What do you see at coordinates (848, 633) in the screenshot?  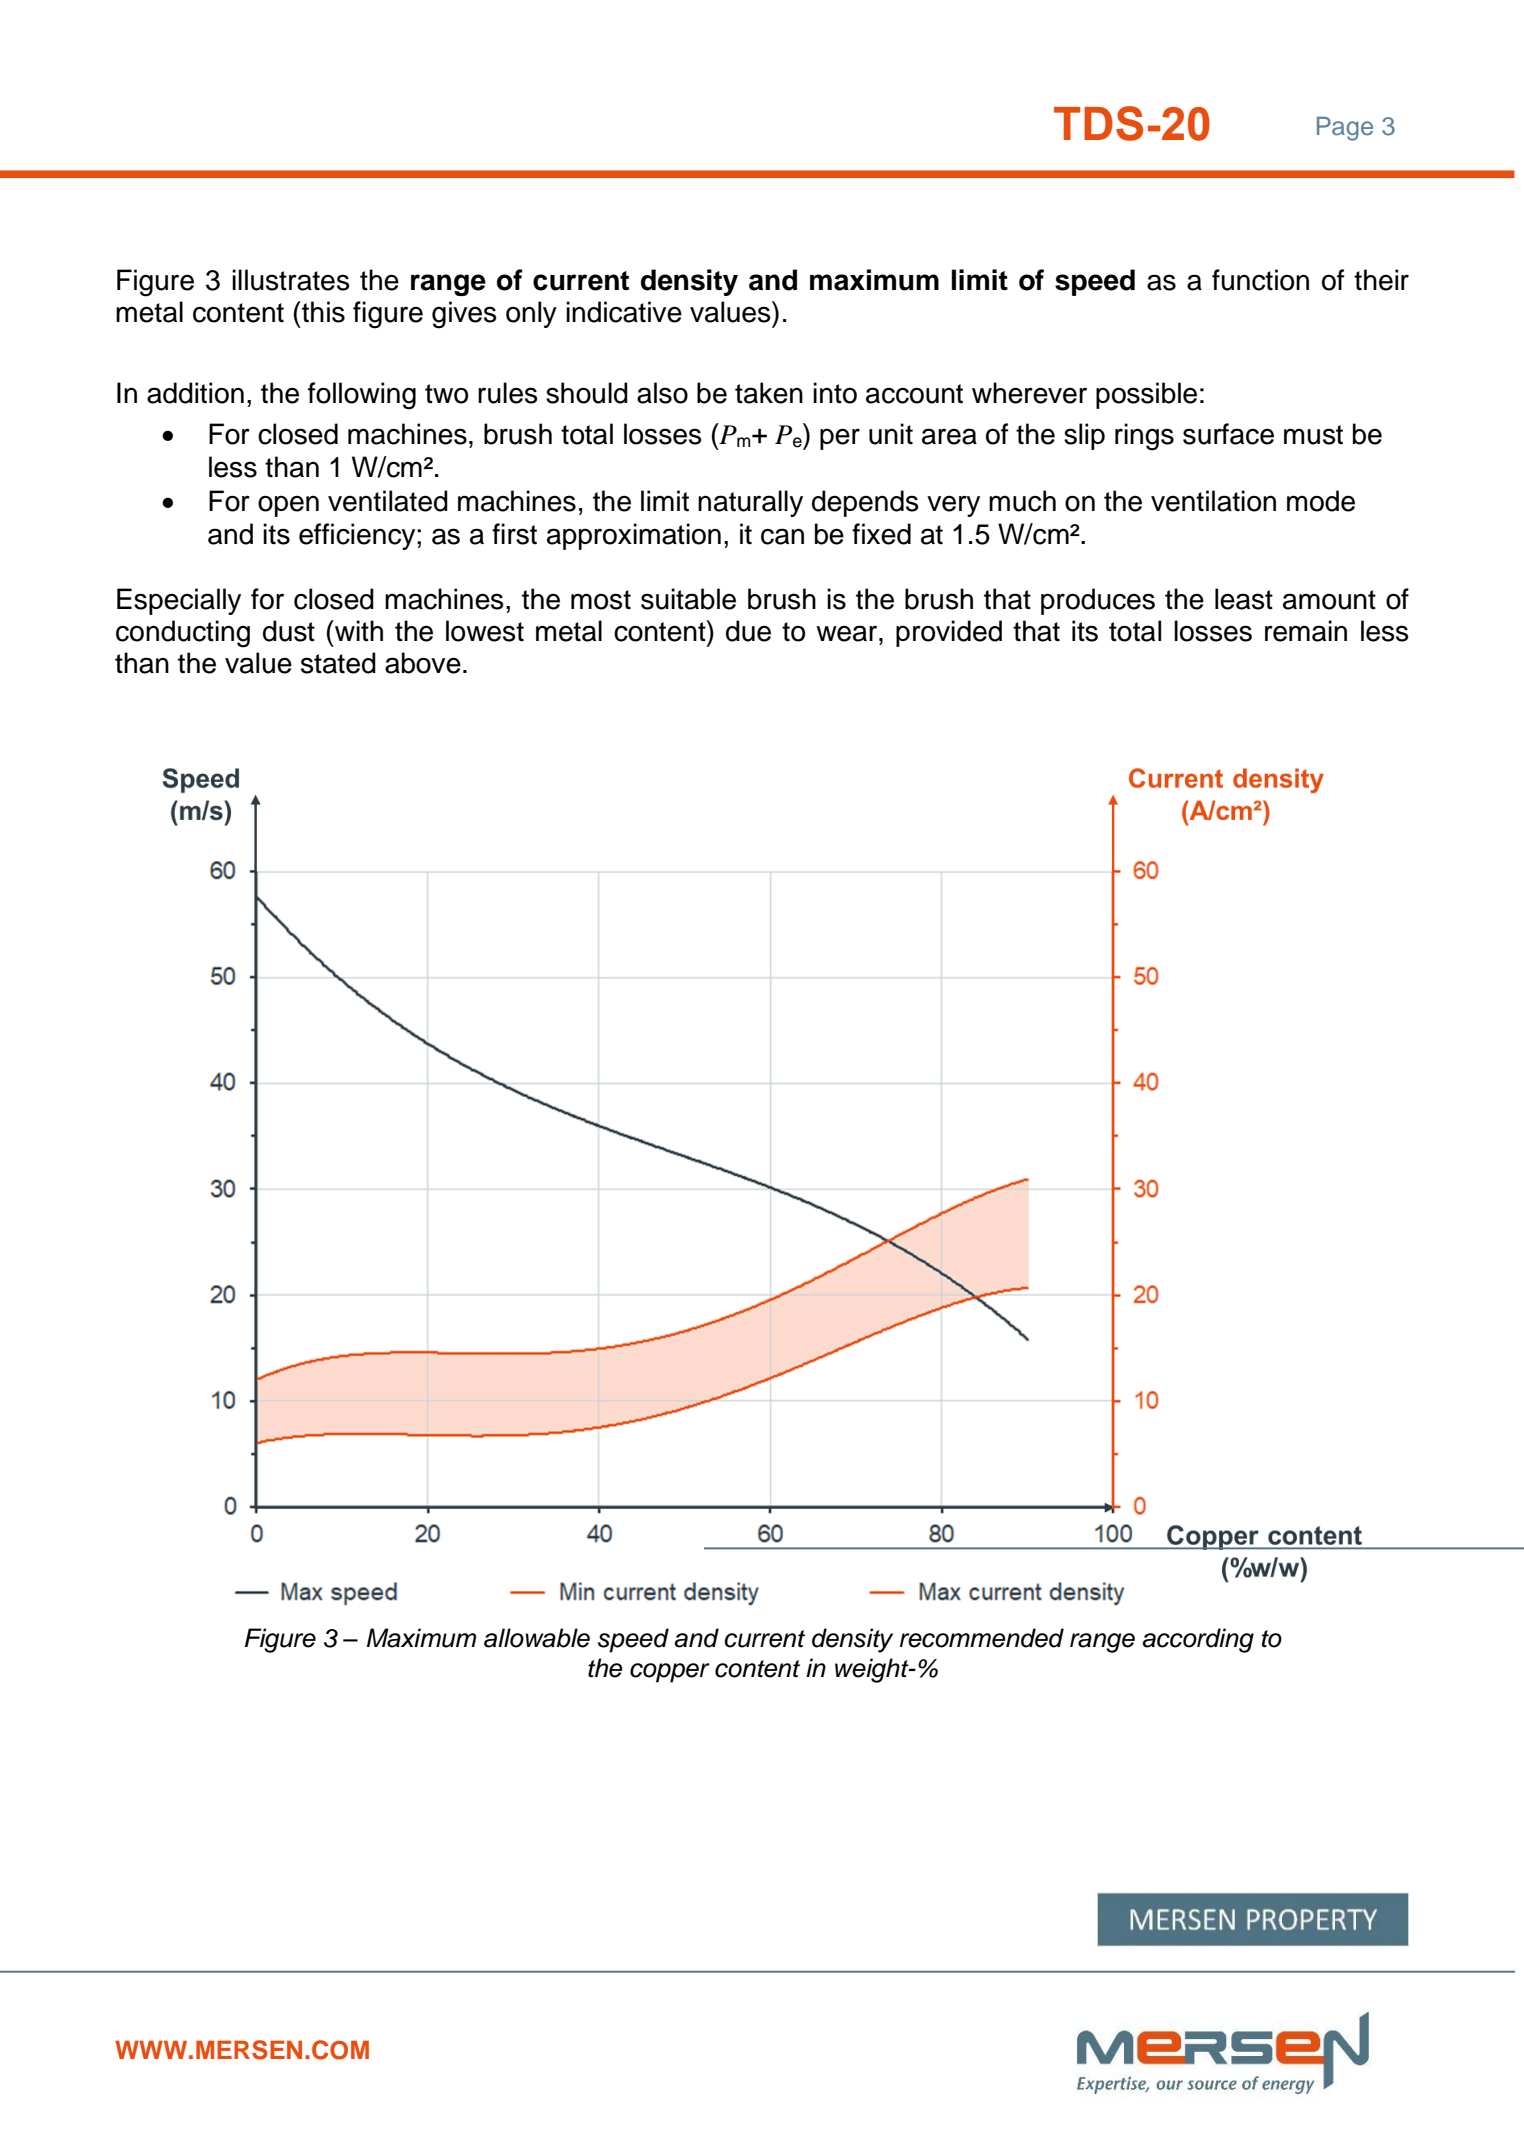 I see `wear` at bounding box center [848, 633].
